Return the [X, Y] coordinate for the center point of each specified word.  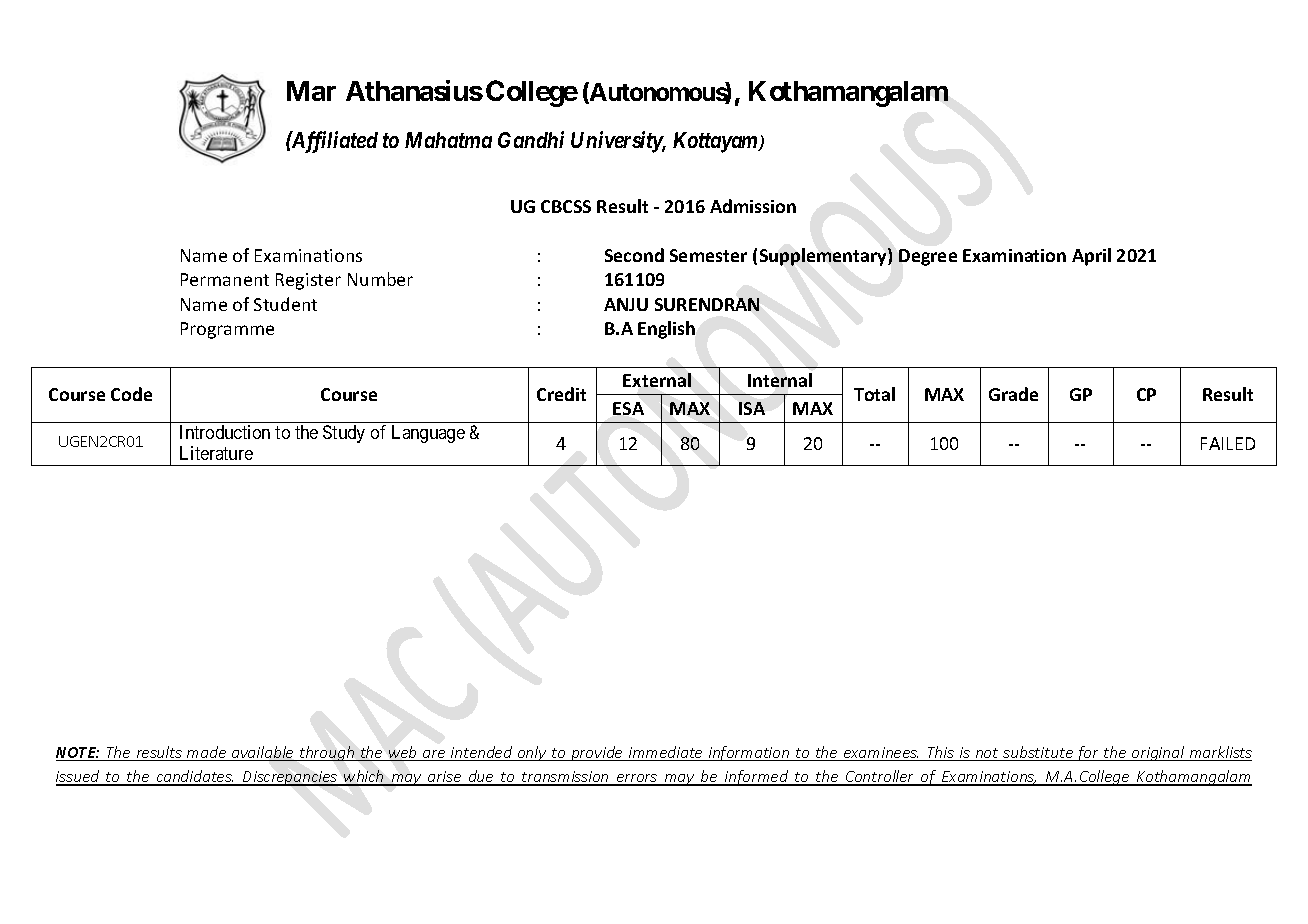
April [1091, 257]
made [206, 753]
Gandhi [531, 139]
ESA [628, 408]
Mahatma [448, 140]
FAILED [1228, 443]
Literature [216, 453]
